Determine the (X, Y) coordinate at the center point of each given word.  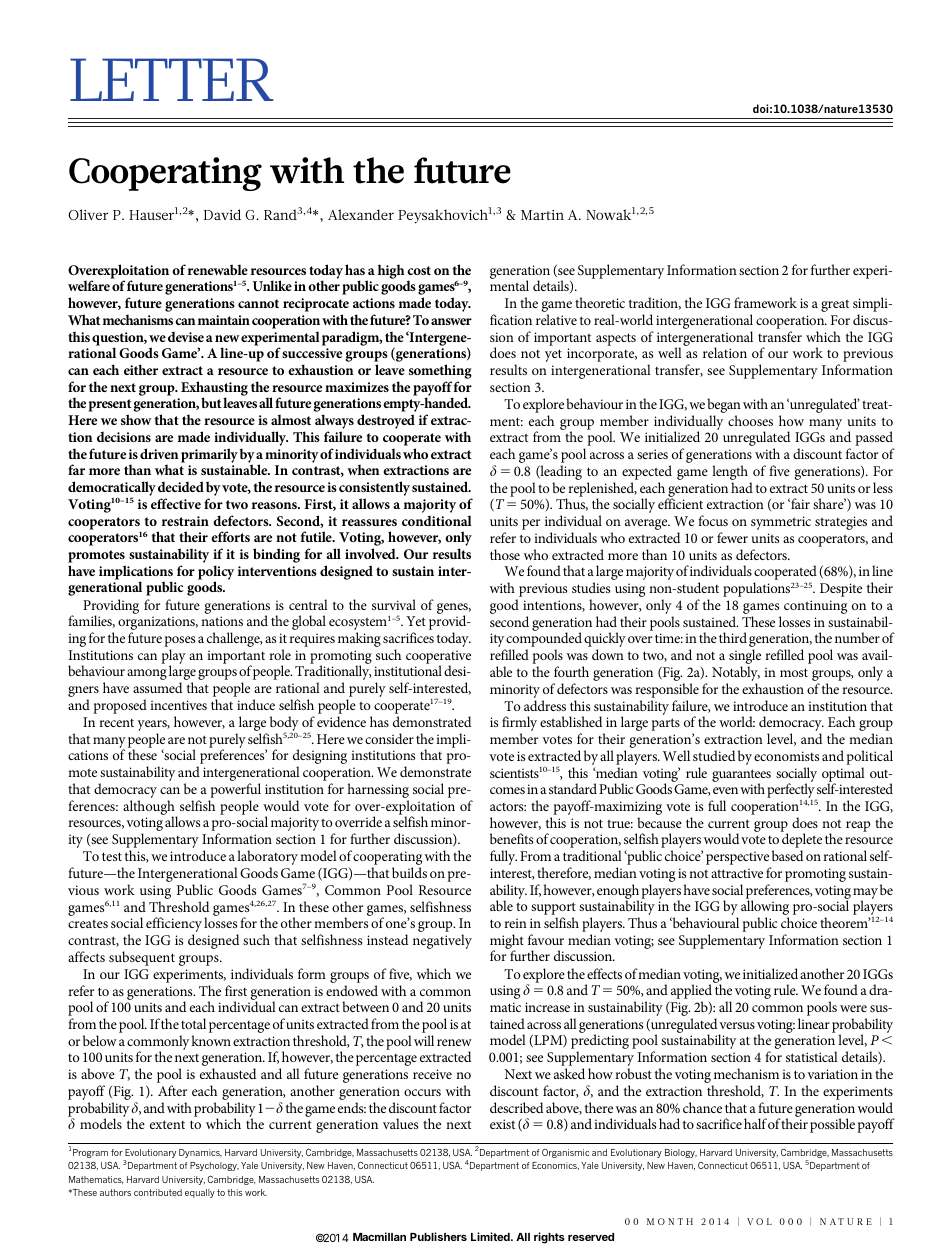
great (835, 305)
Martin (542, 215)
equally (200, 1193)
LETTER (172, 79)
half (755, 1123)
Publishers (438, 1236)
